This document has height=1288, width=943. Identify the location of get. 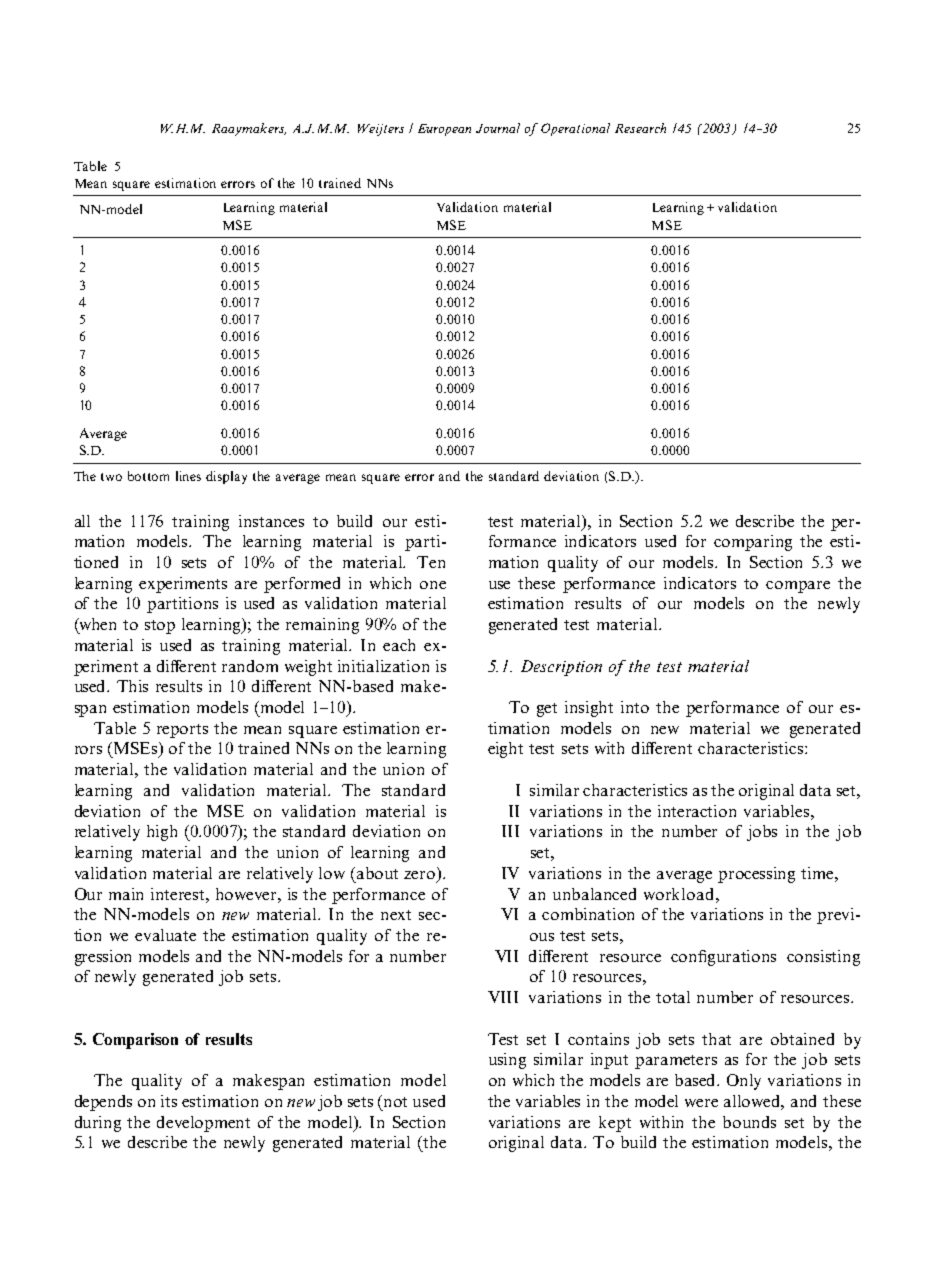
(547, 710).
